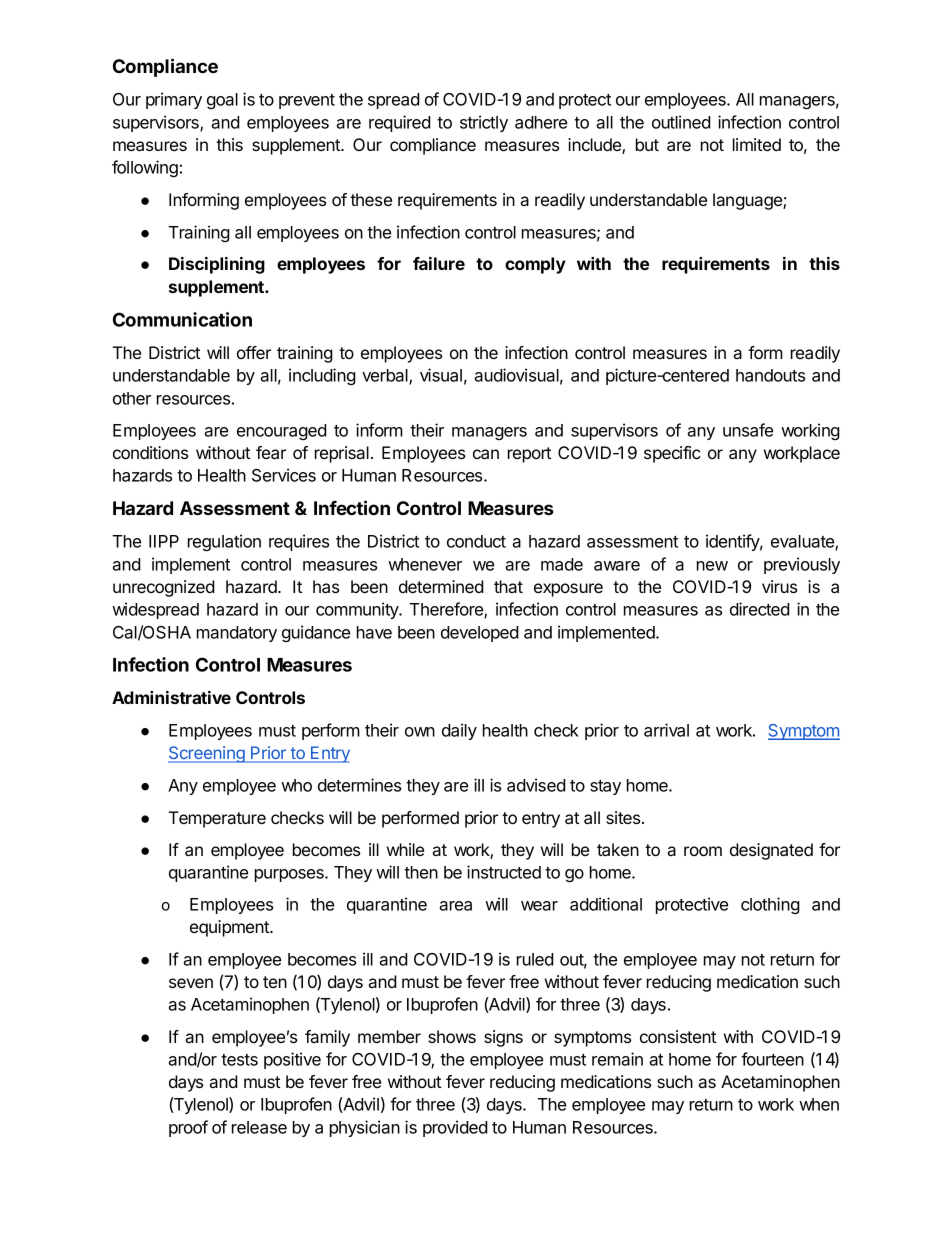 Image resolution: width=952 pixels, height=1233 pixels. Describe the element at coordinates (386, 377) in the screenshot. I see `verbal` at that location.
